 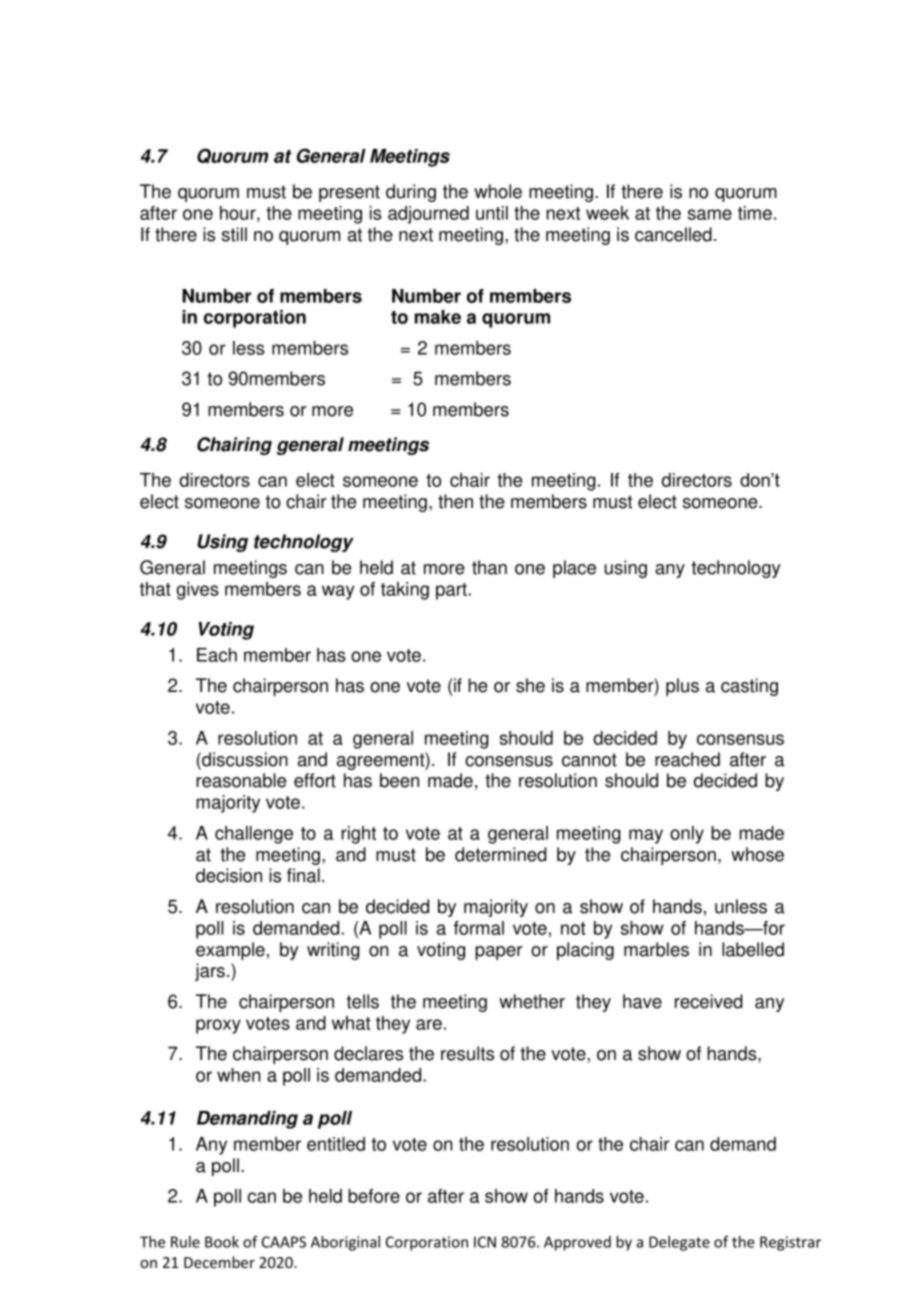 I want to click on Book, so click(x=222, y=1242).
